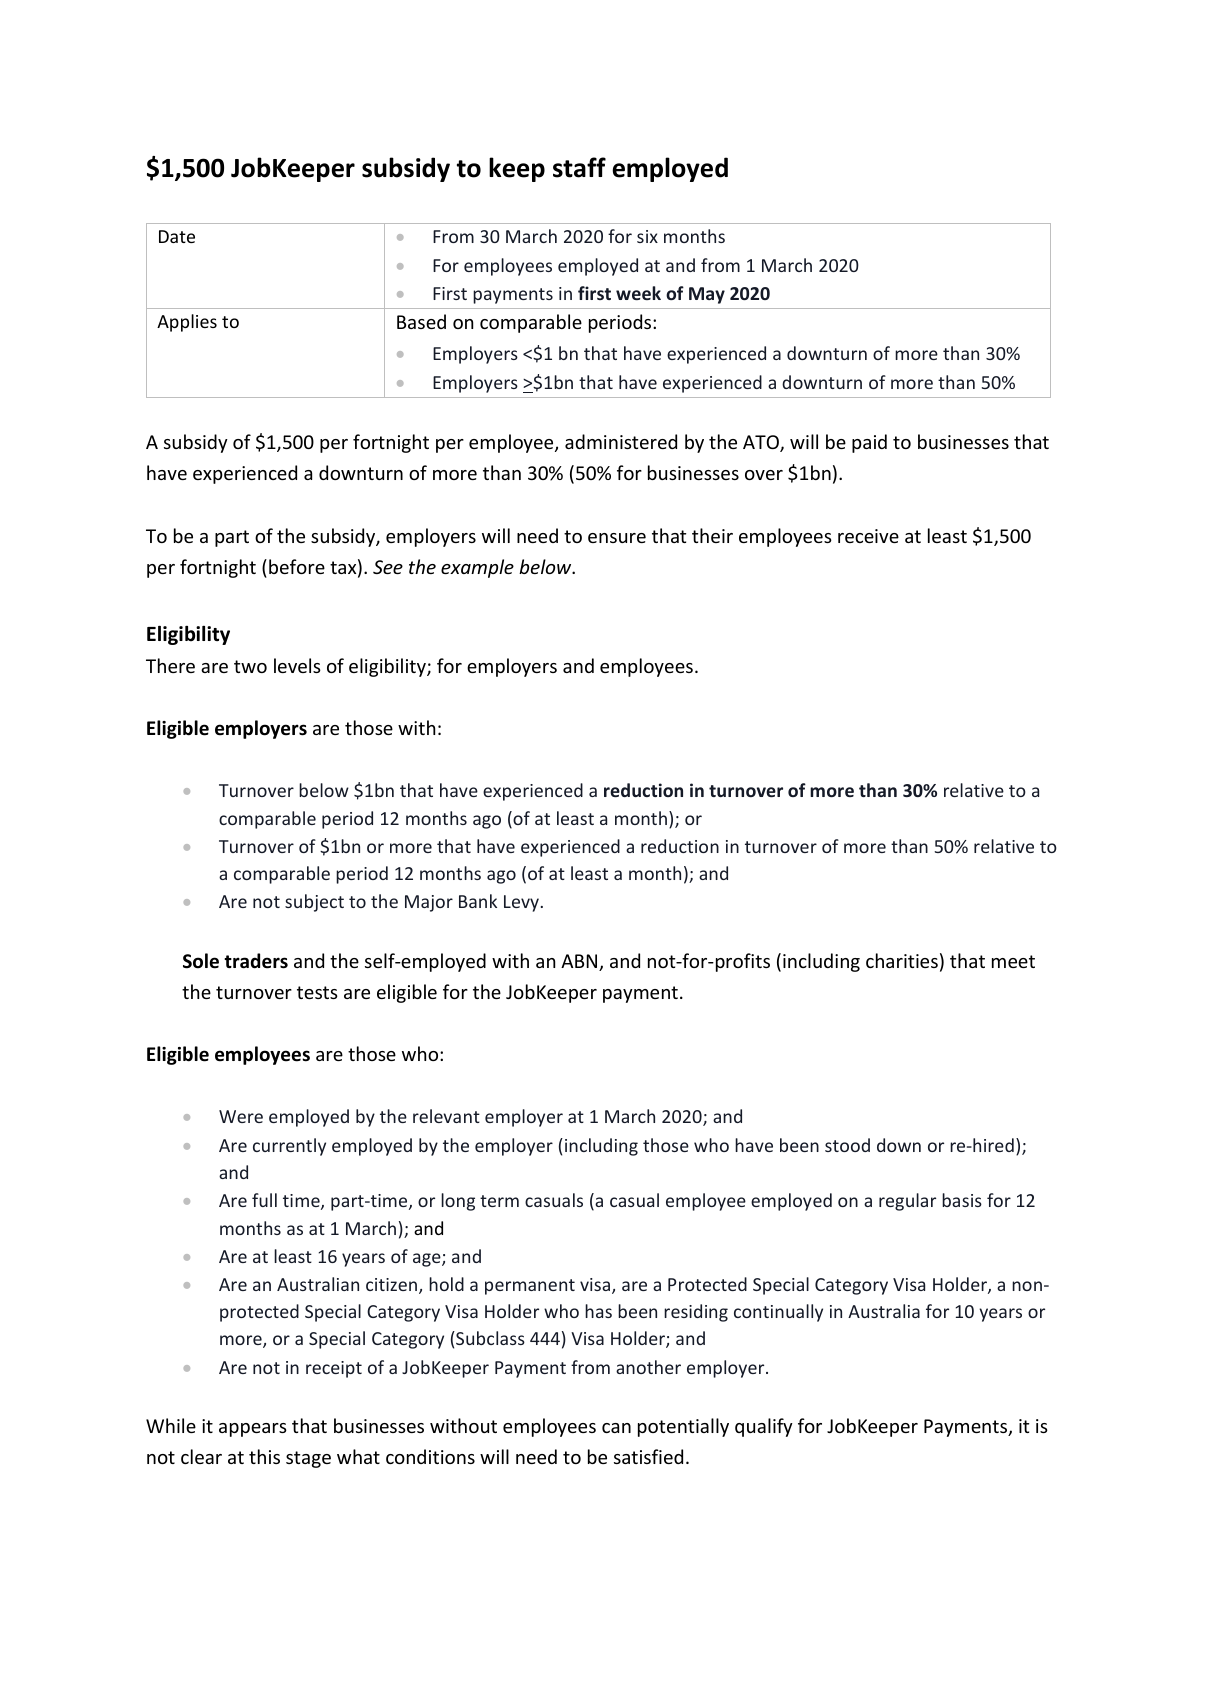 The image size is (1206, 1705). Describe the element at coordinates (297, 566) in the screenshot. I see `before` at that location.
